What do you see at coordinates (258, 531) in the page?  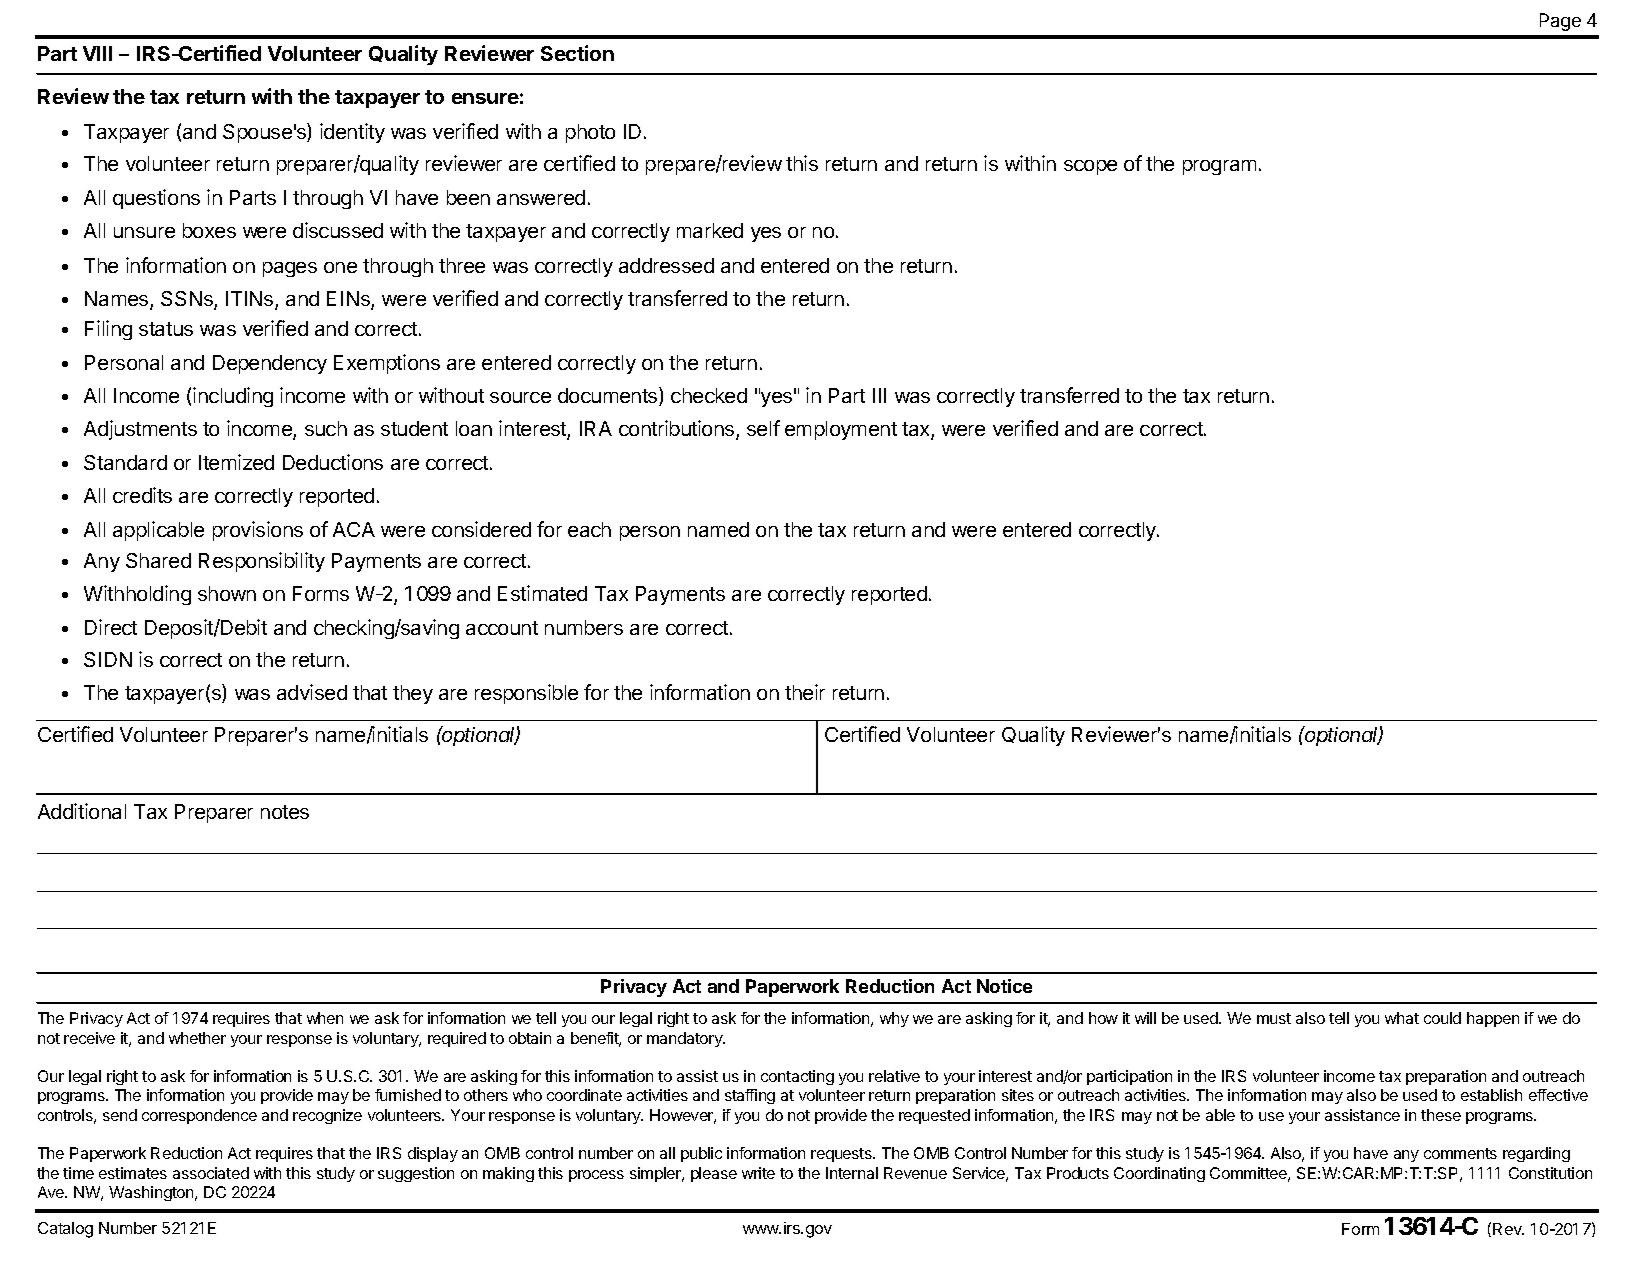 I see `provisions` at bounding box center [258, 531].
